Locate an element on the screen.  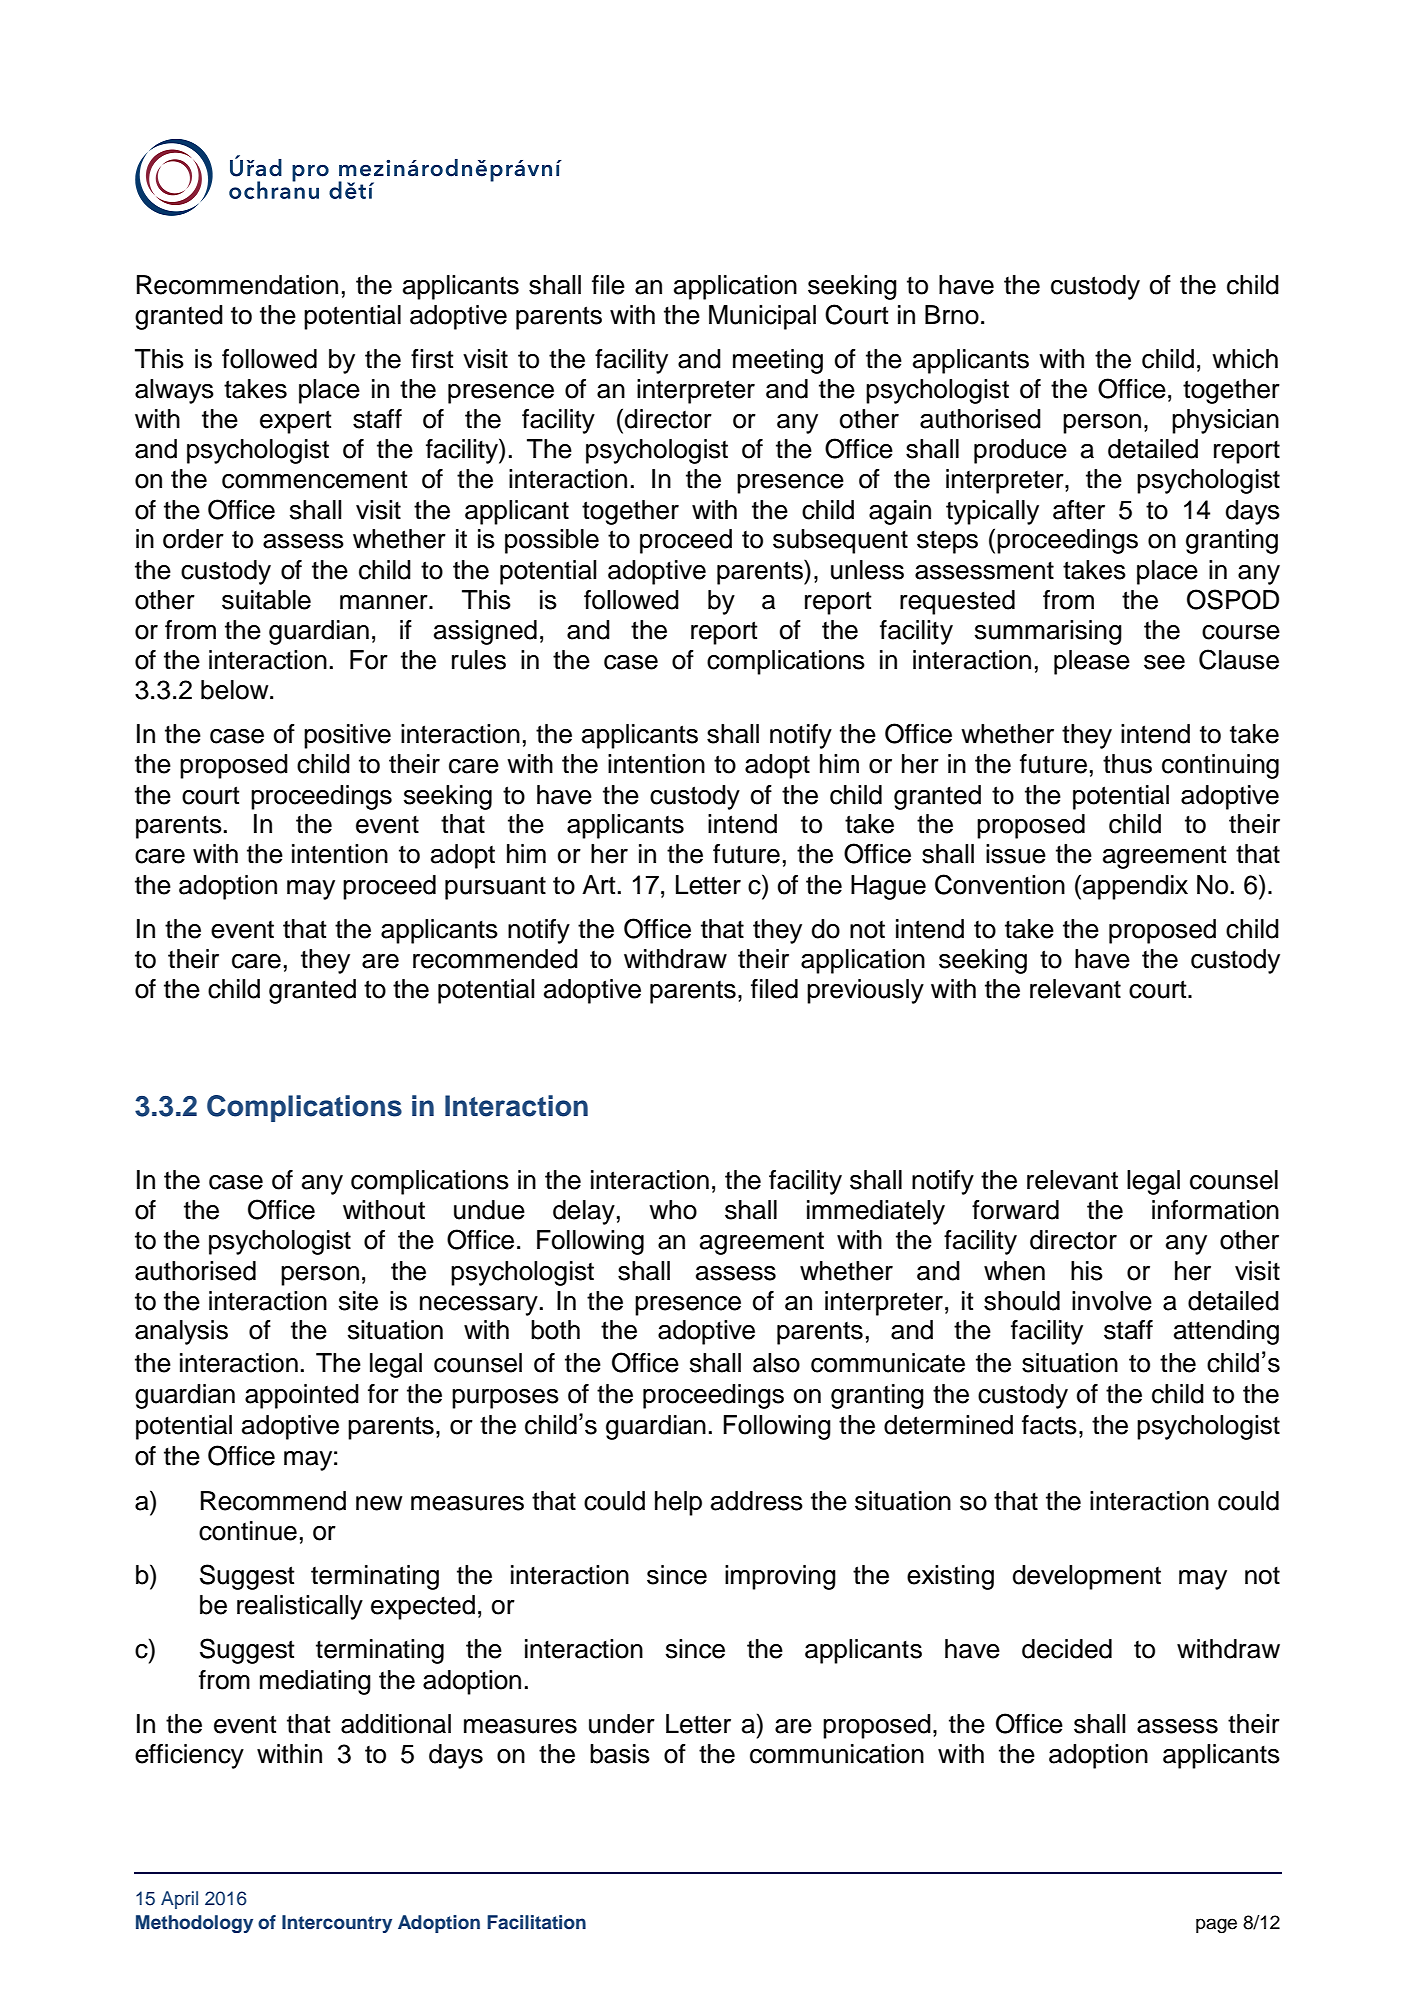
also is located at coordinates (776, 1363).
